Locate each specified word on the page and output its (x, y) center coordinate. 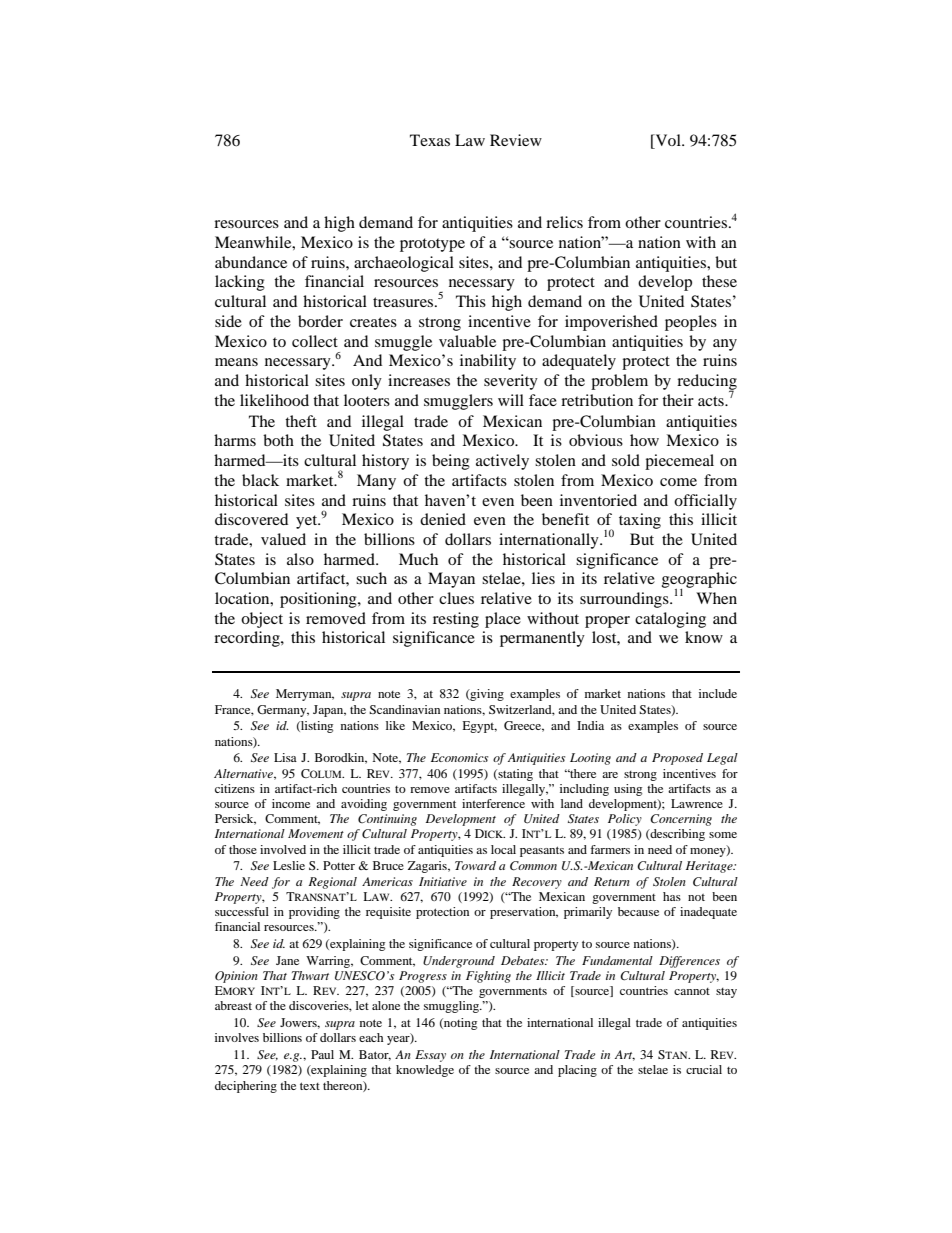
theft (301, 421)
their (678, 400)
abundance (251, 262)
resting (456, 620)
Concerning (681, 820)
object (262, 620)
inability (488, 362)
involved (283, 849)
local (503, 849)
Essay (430, 1056)
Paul (322, 1054)
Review (516, 140)
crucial (704, 1069)
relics (564, 222)
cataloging (670, 620)
